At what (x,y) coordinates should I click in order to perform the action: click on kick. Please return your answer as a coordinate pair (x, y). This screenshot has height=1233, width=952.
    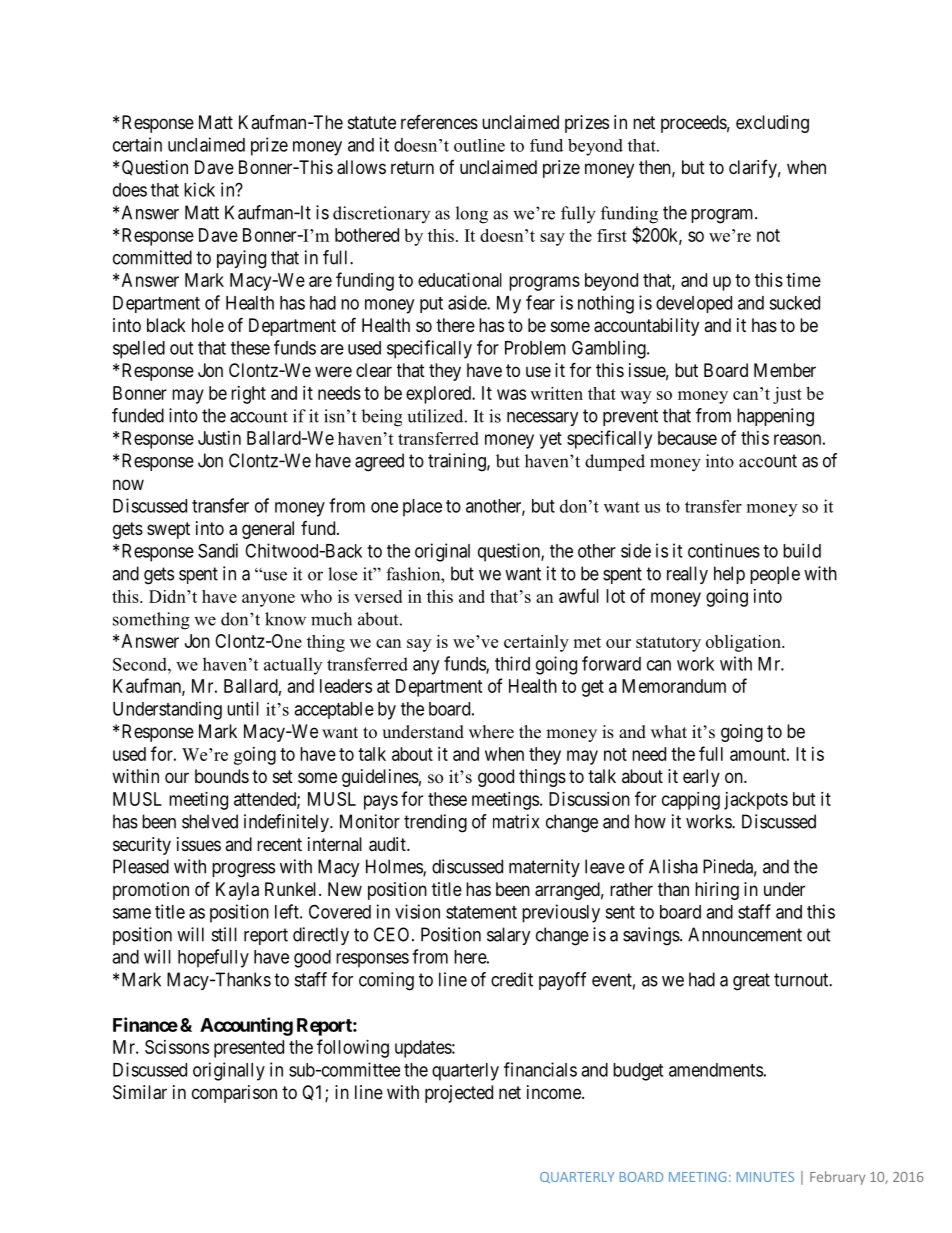
    Looking at the image, I should click on (199, 189).
